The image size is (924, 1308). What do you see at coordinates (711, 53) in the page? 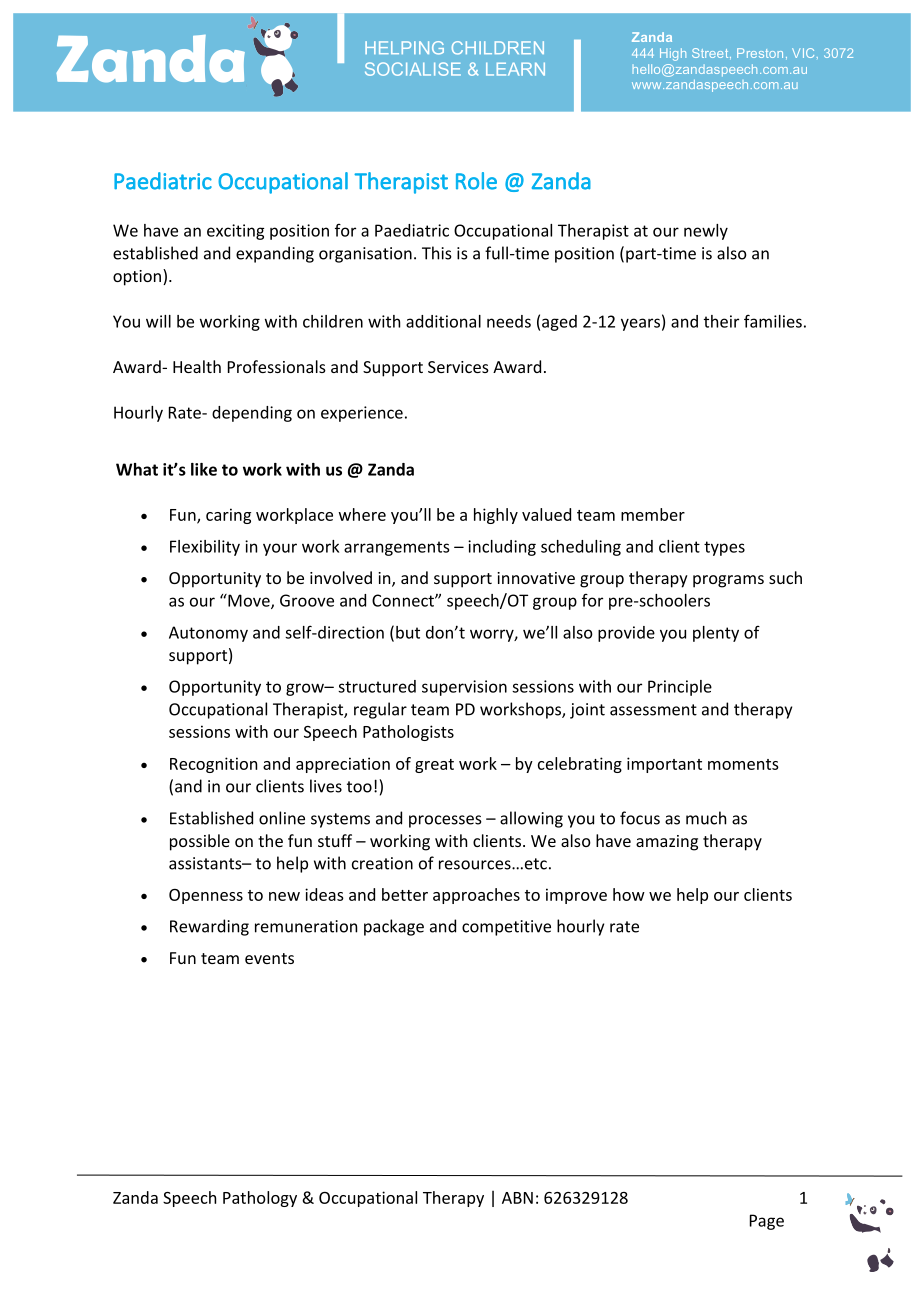
I see `Street` at bounding box center [711, 53].
